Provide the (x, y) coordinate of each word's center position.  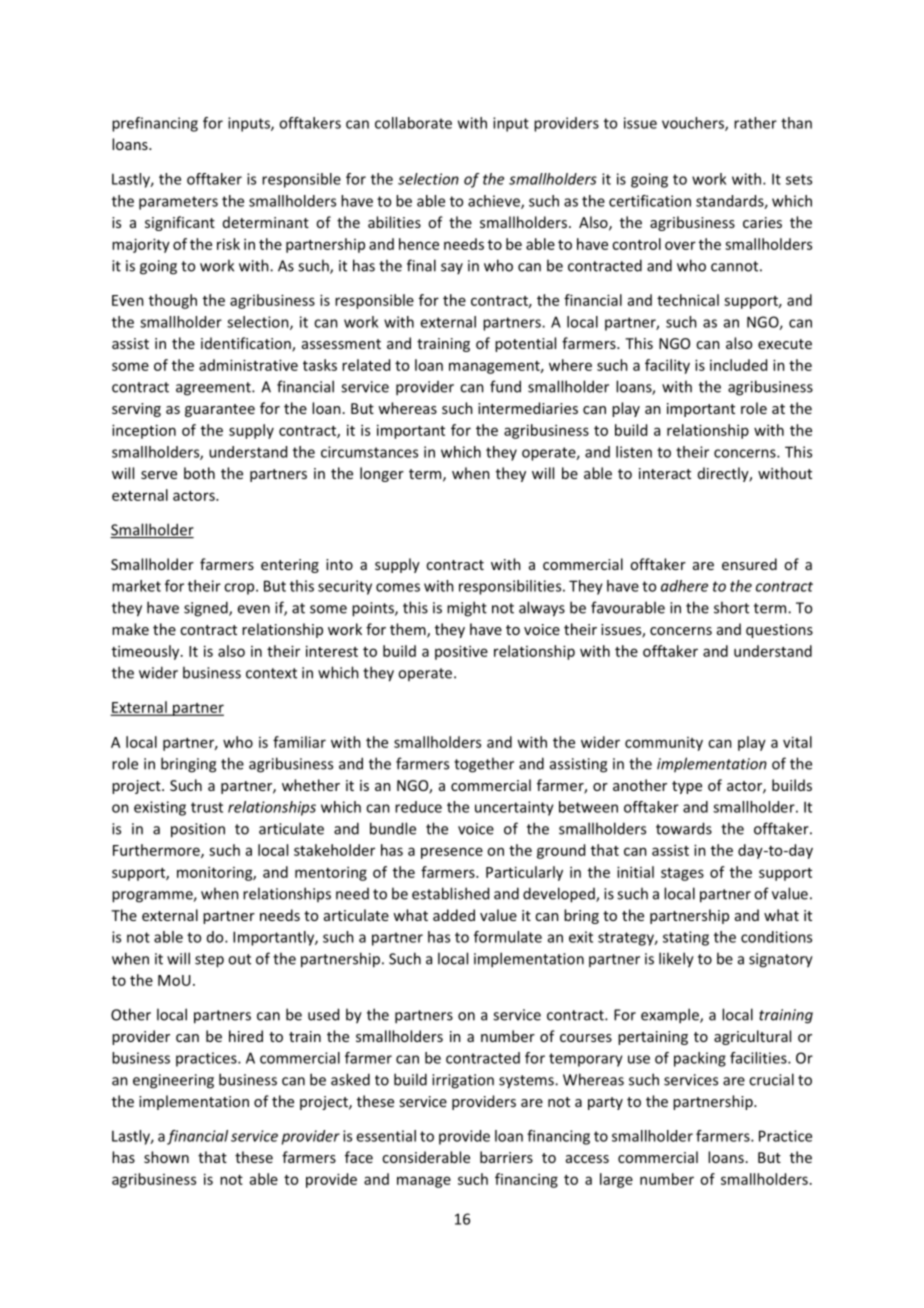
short (731, 607)
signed (207, 609)
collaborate (413, 123)
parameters (178, 203)
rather (755, 123)
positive (461, 652)
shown (166, 1157)
